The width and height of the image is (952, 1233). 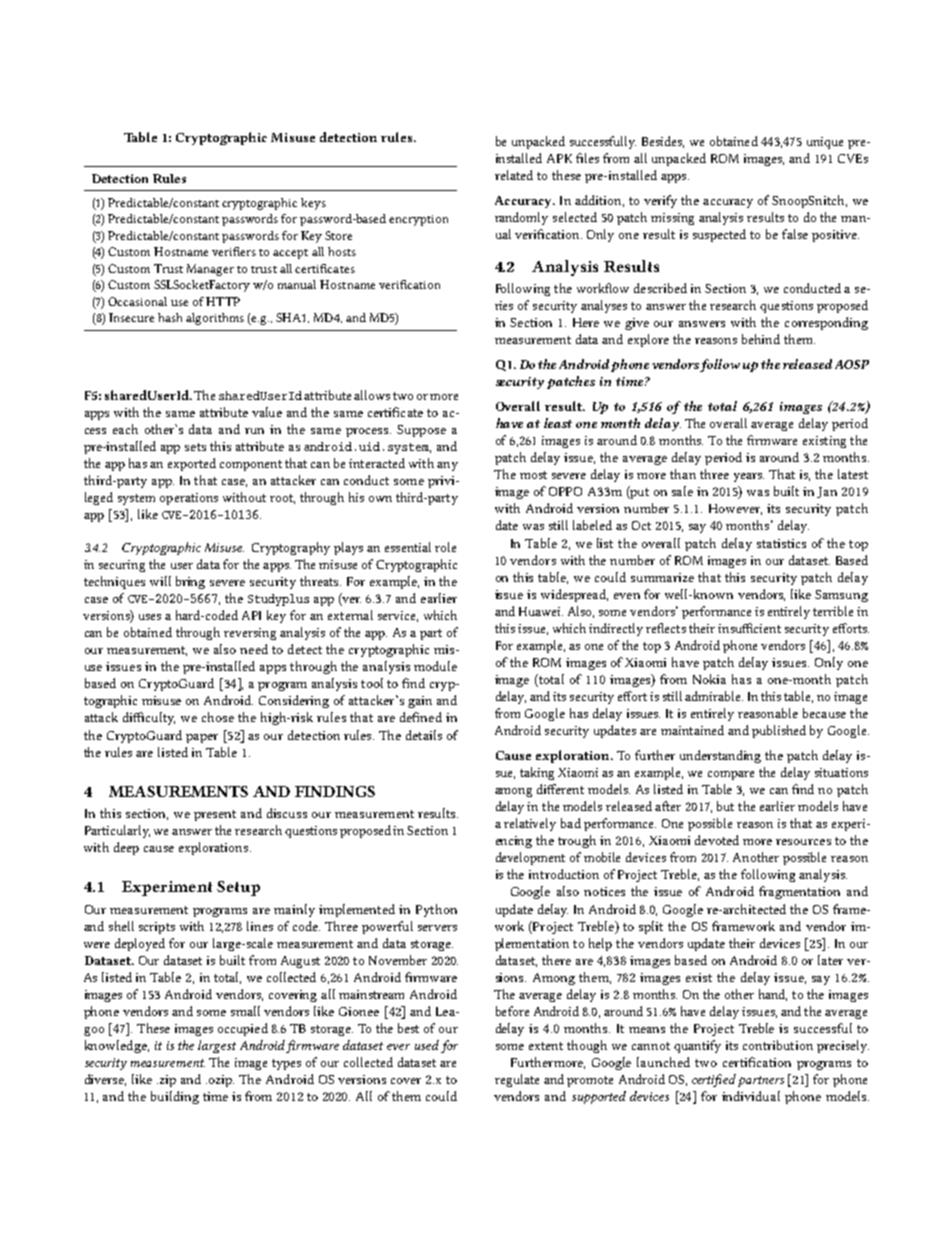 I want to click on related, so click(x=514, y=175).
